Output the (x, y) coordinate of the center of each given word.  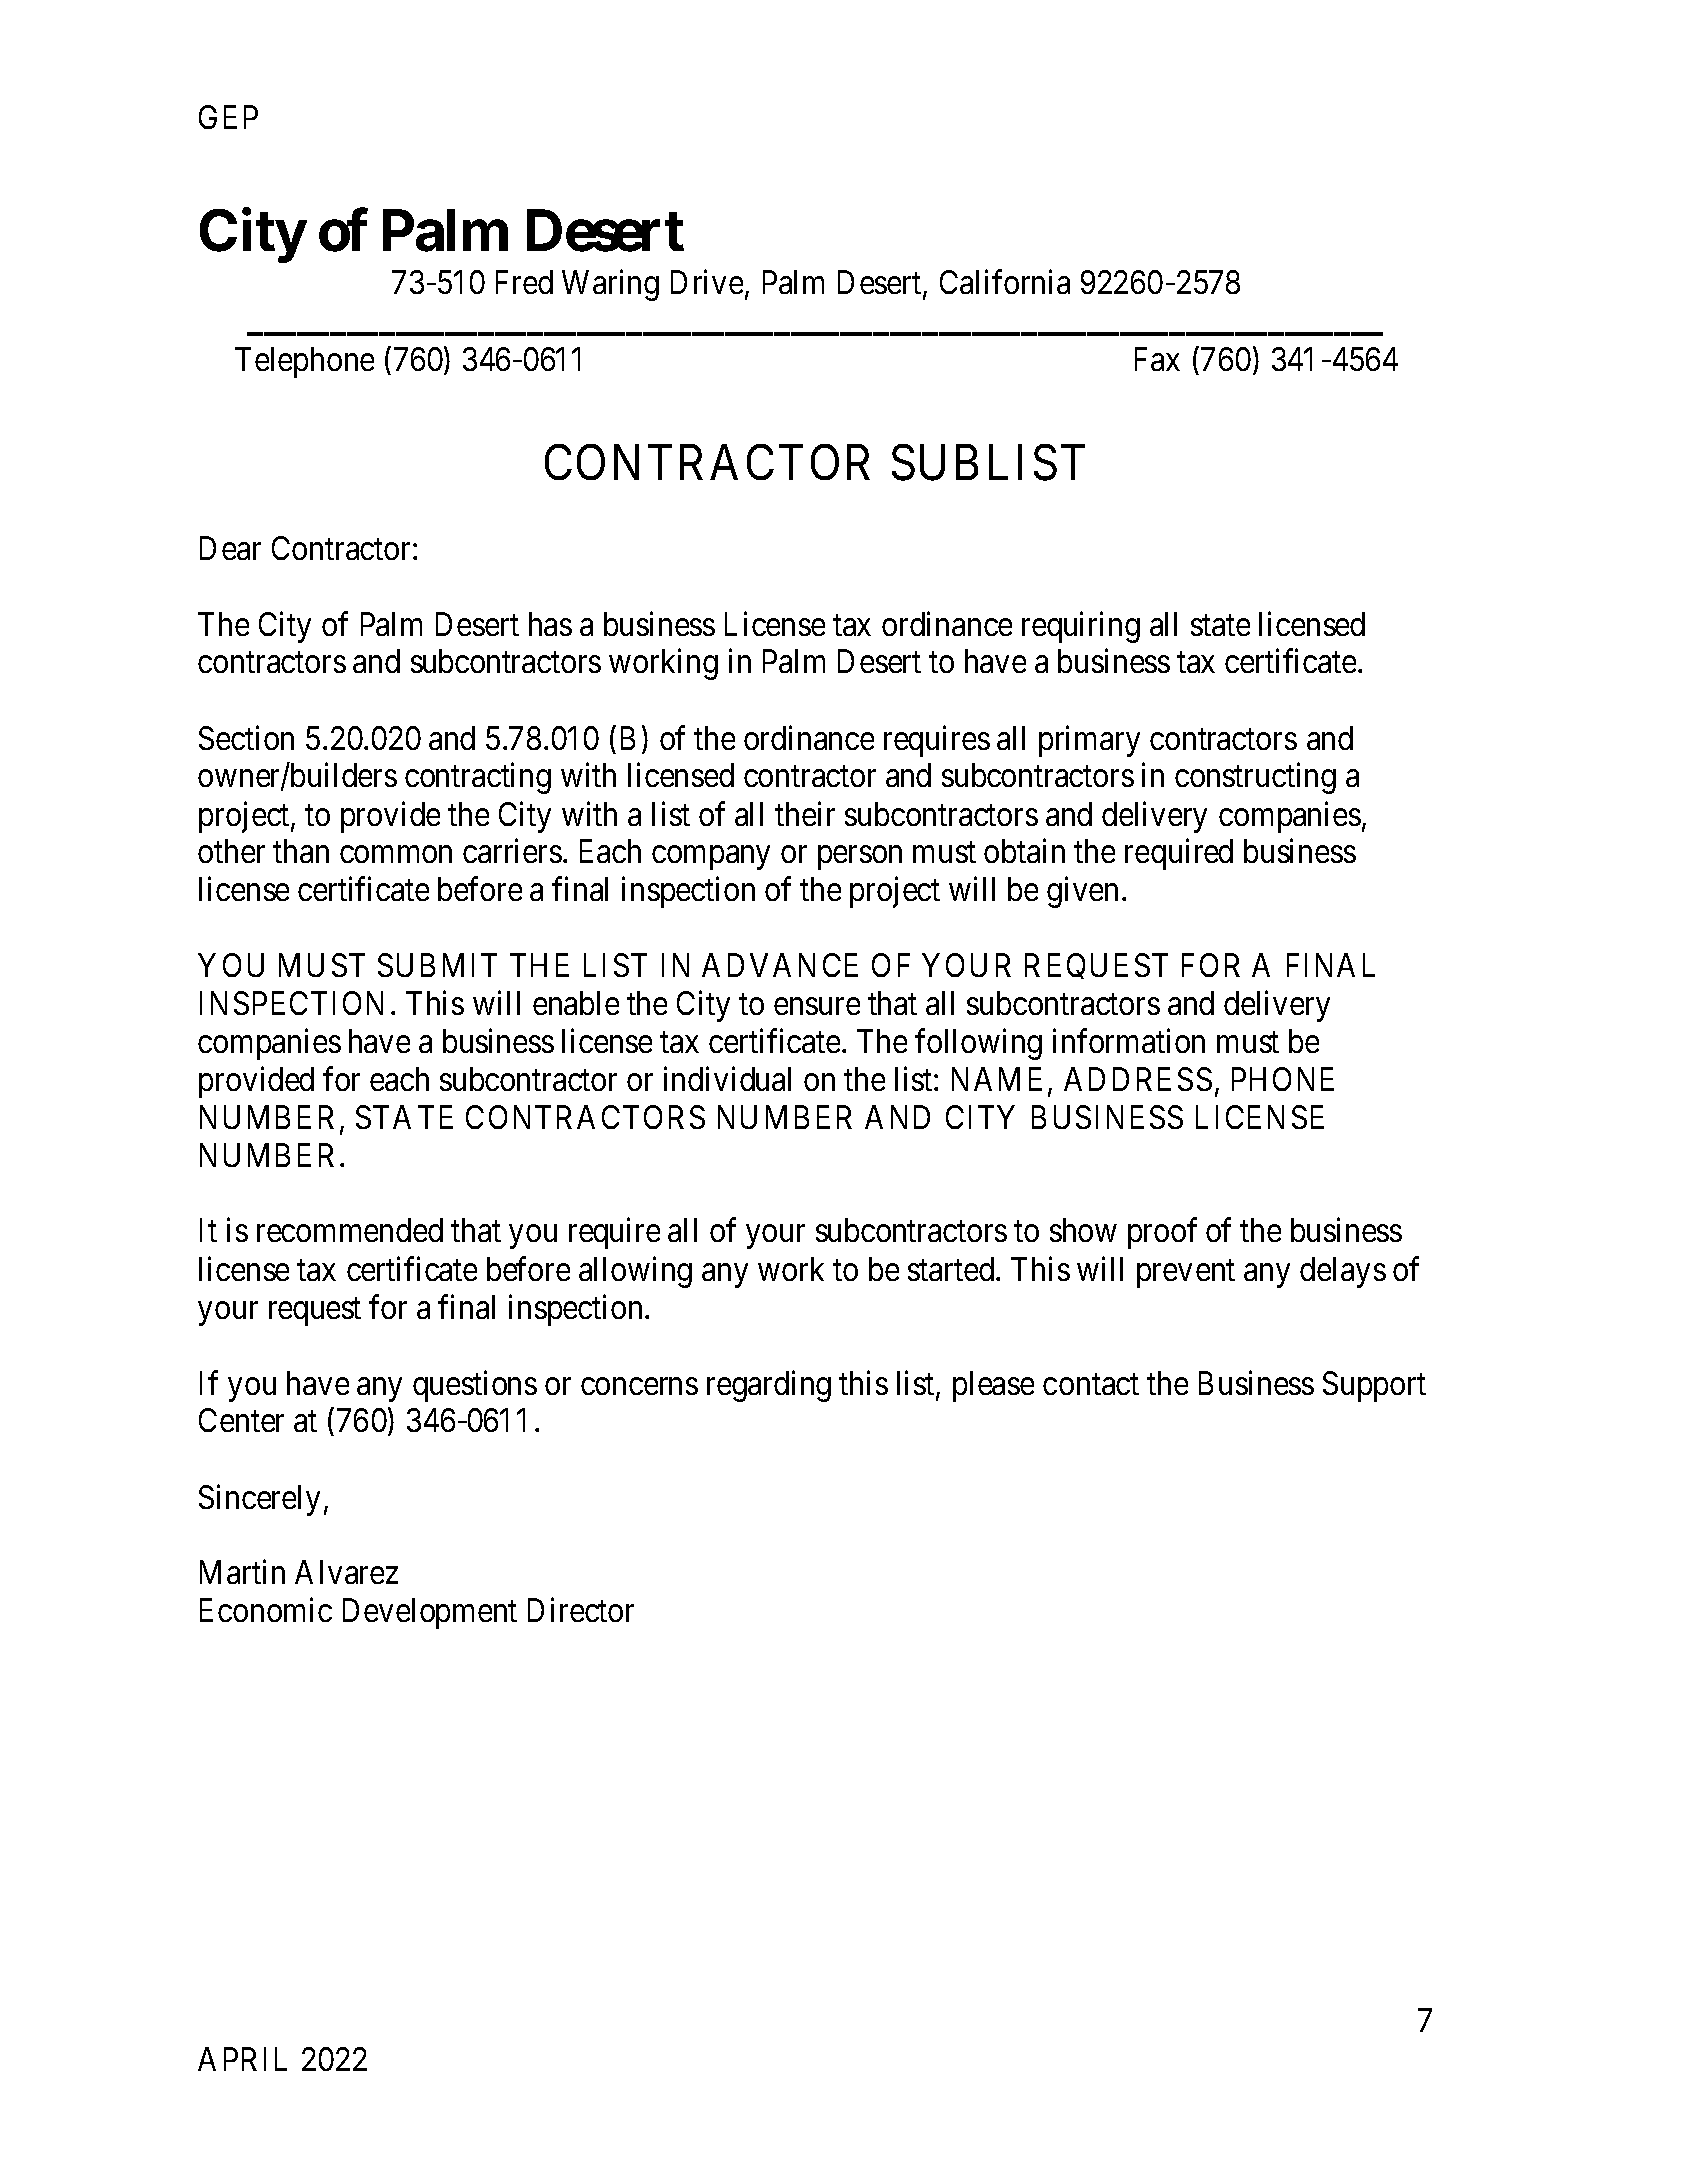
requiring (1081, 627)
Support (1374, 1386)
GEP (228, 117)
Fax (1157, 359)
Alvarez (346, 1572)
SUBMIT (437, 965)
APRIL (242, 2059)
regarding (769, 1386)
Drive (707, 282)
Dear (230, 548)
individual (727, 1079)
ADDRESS (1138, 1079)
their (805, 814)
